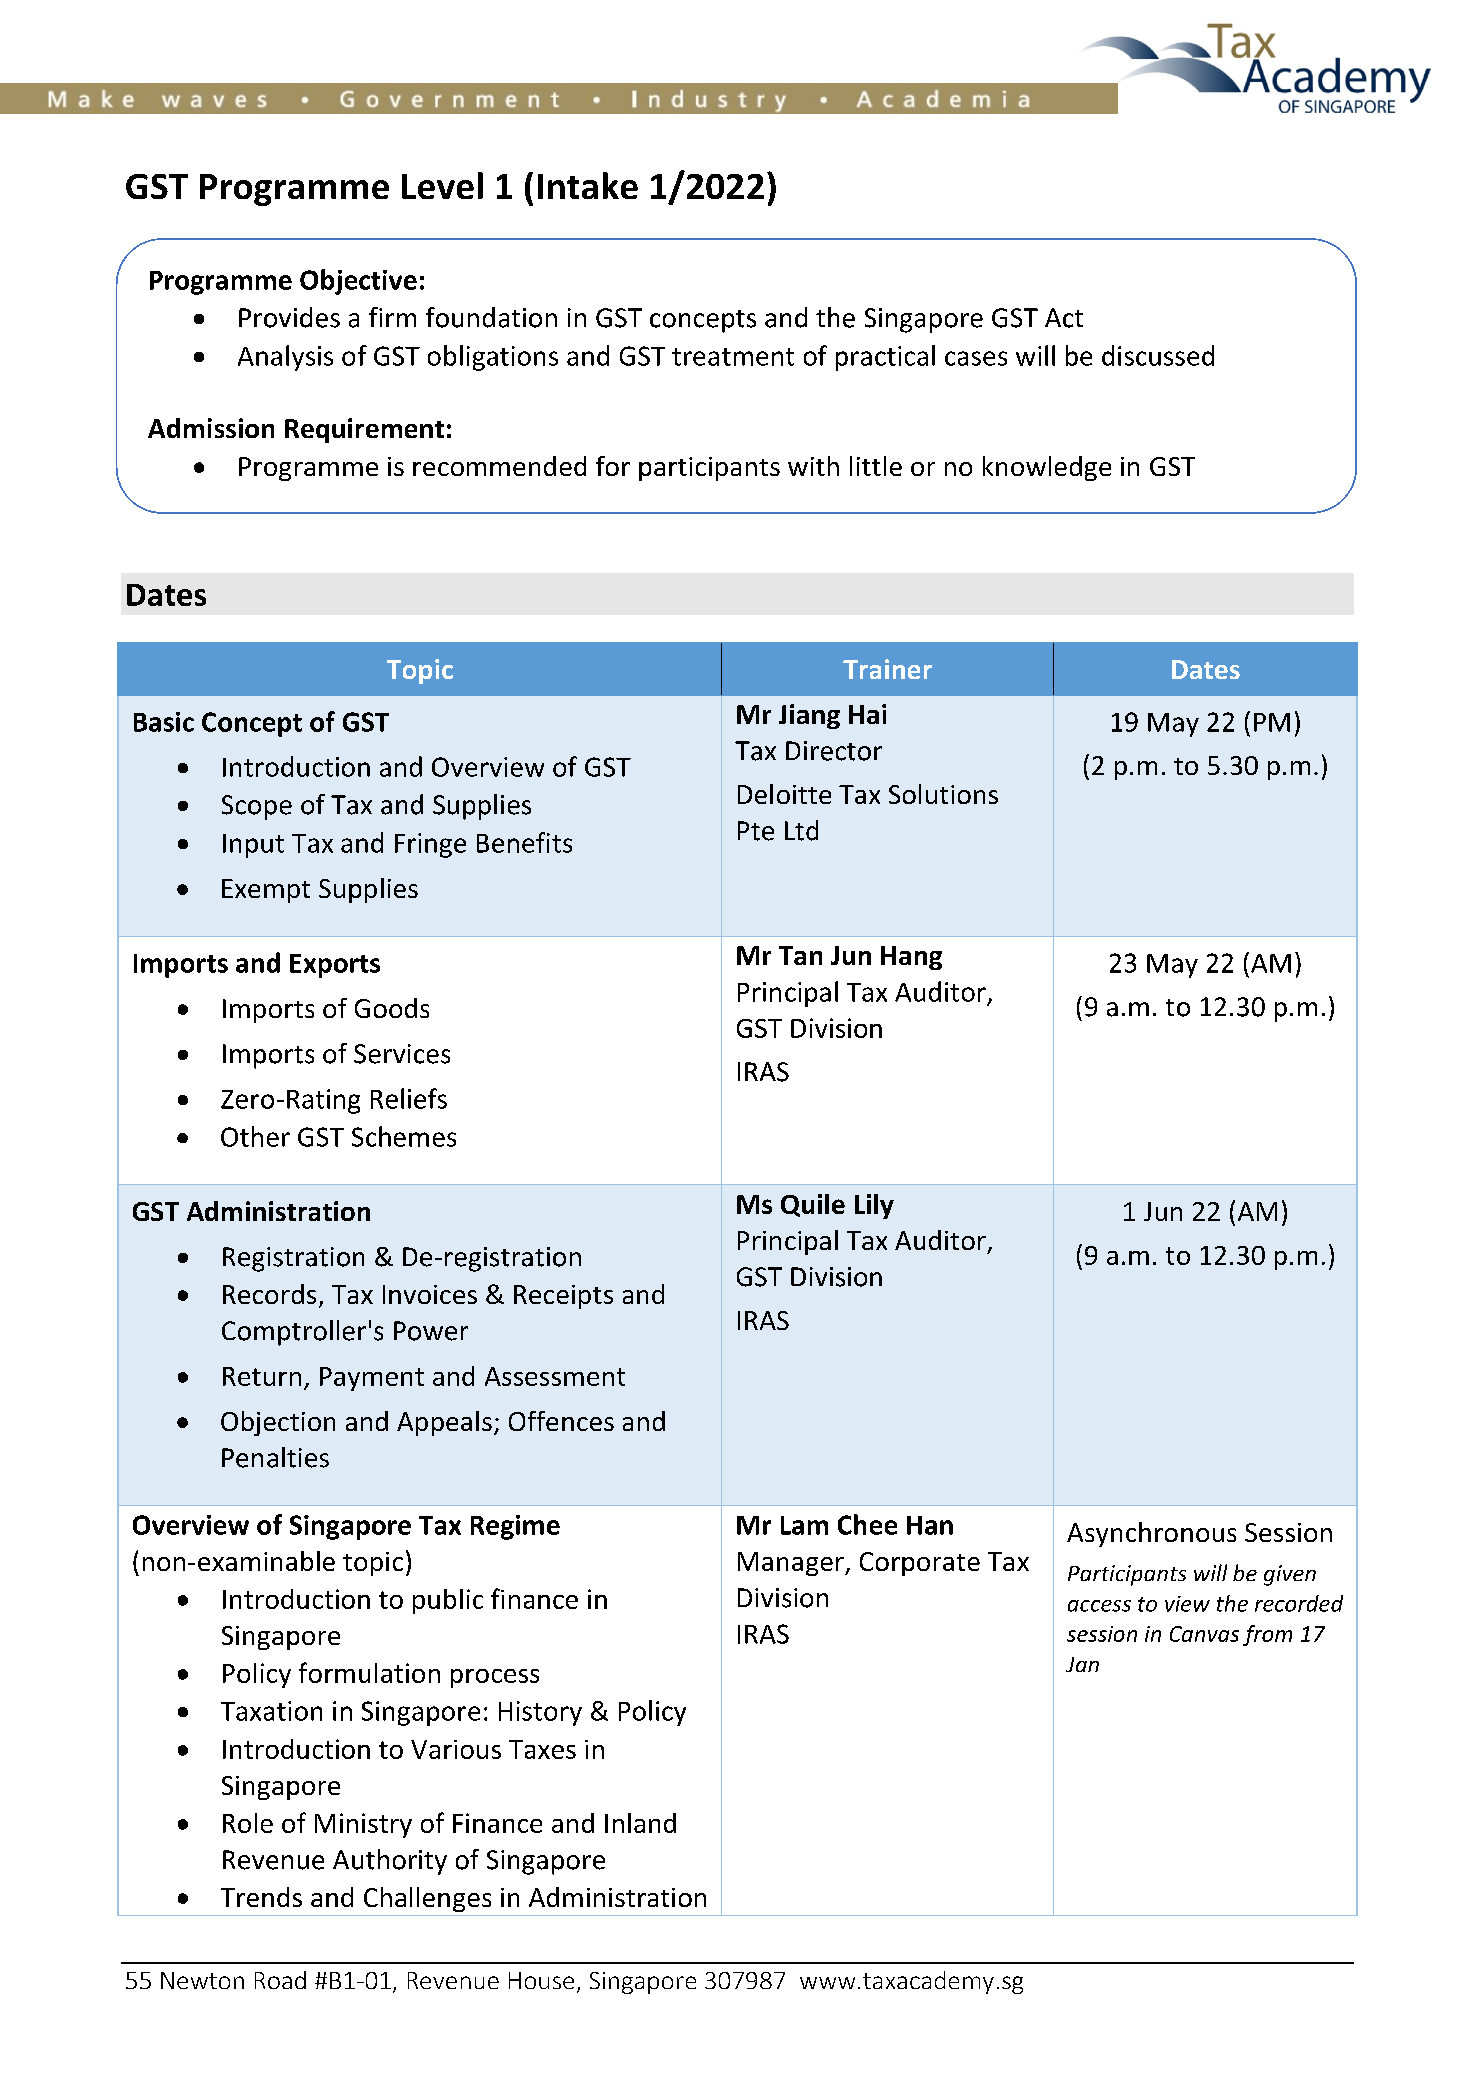 The height and width of the document is (2086, 1475). Describe the element at coordinates (555, 1376) in the document. I see `Assessment` at that location.
